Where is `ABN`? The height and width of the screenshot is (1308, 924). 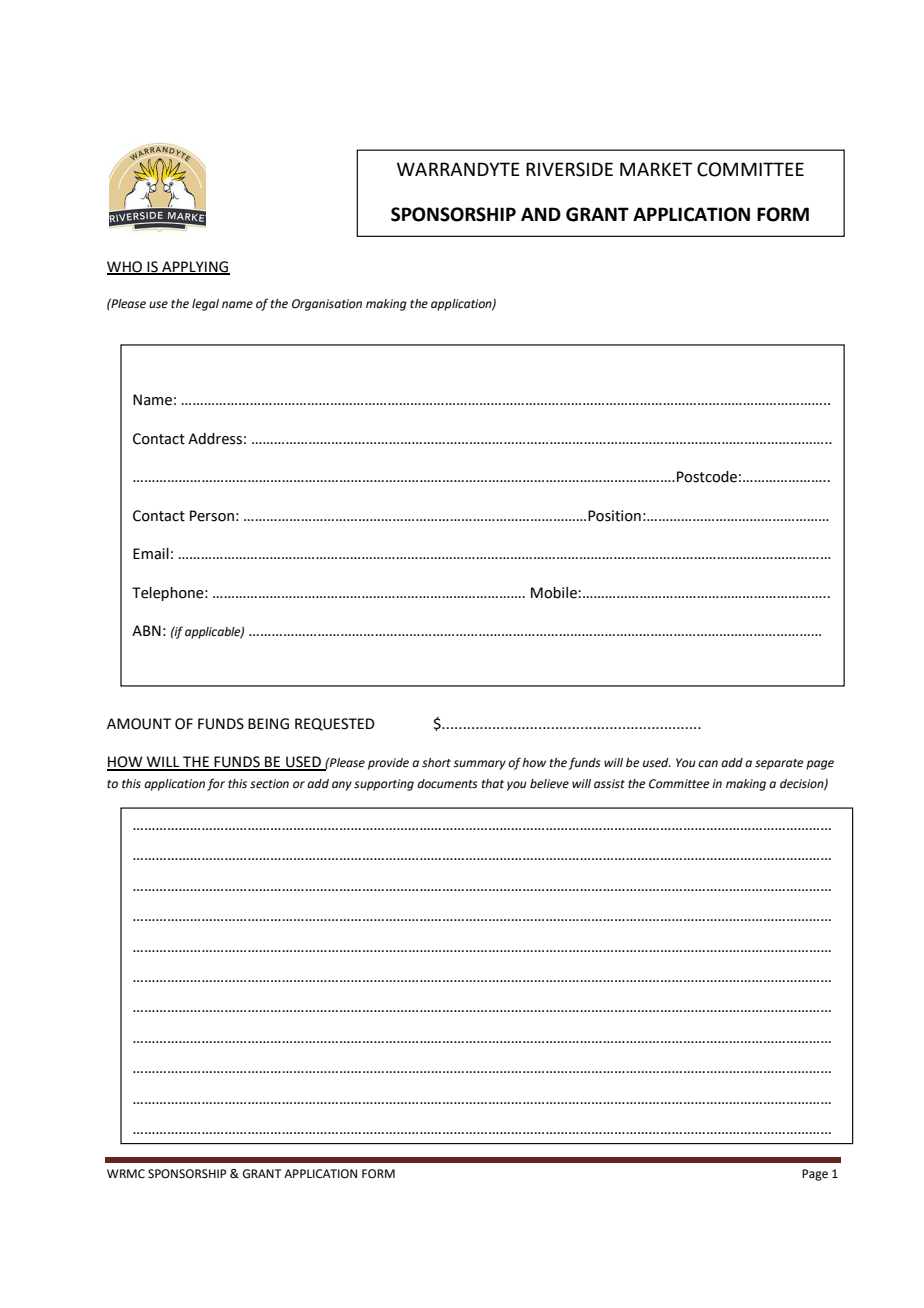 ABN is located at coordinates (146, 630).
